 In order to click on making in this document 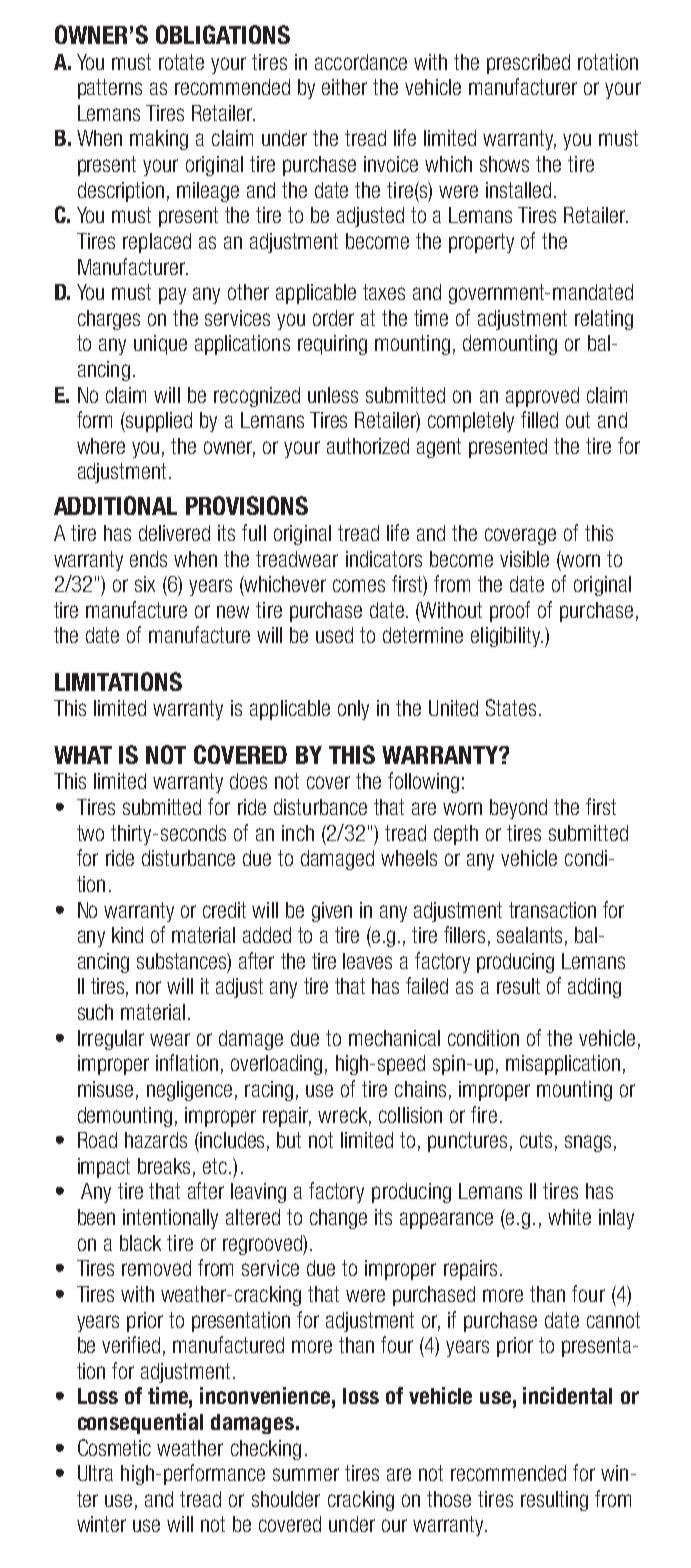, I will do `click(159, 140)`.
